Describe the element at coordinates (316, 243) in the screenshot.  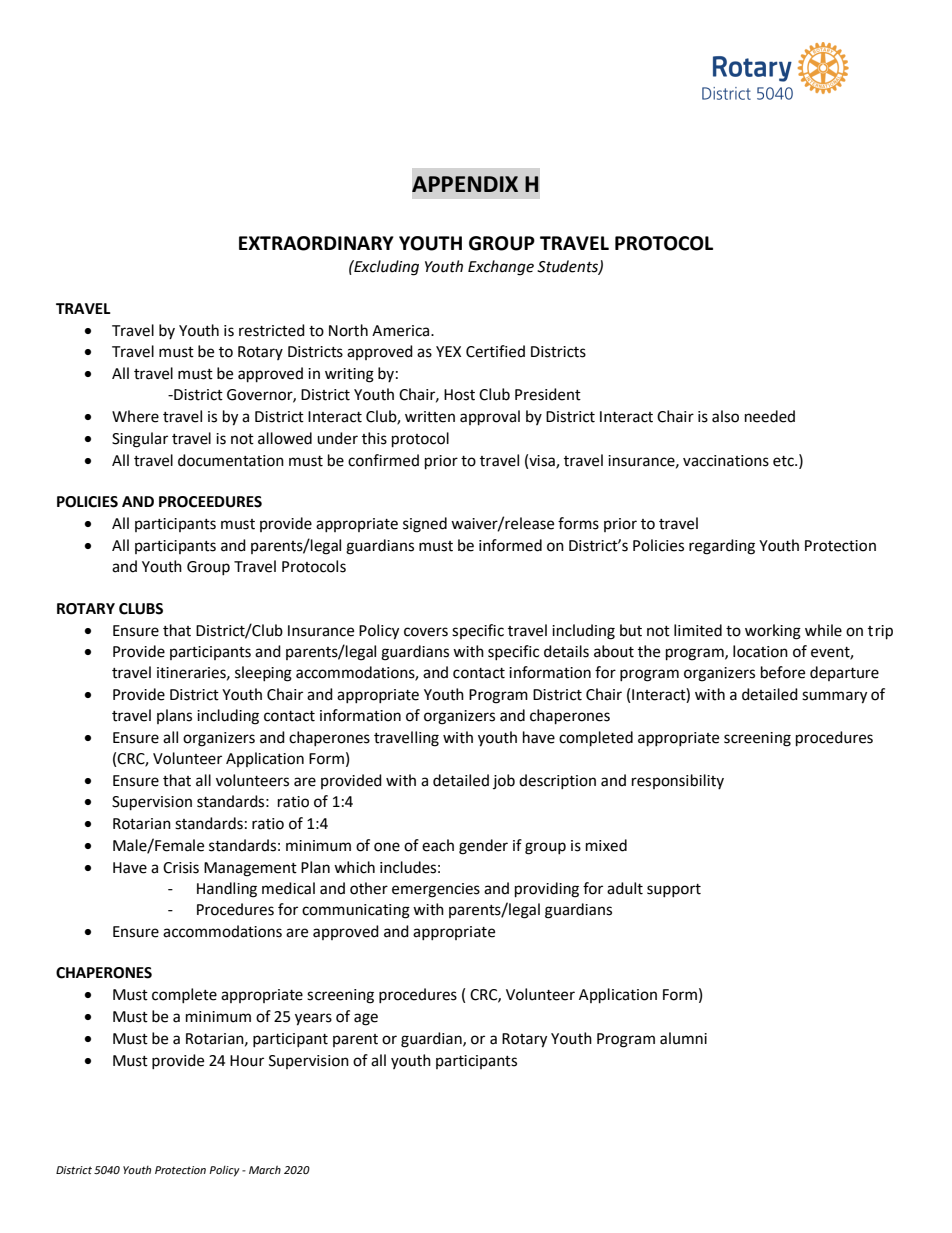
I see `EXTRAORDINARY` at that location.
